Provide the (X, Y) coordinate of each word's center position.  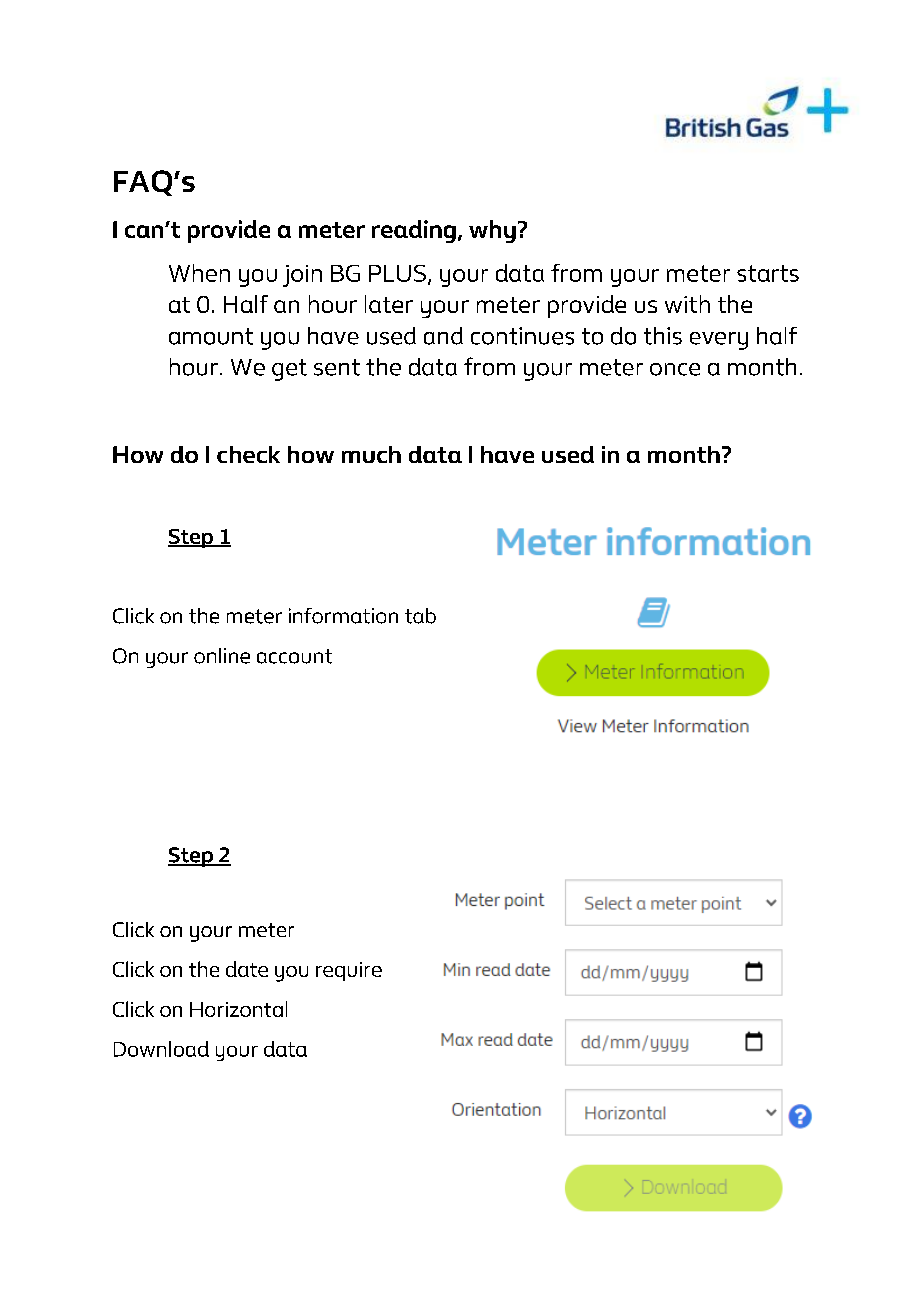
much (371, 454)
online (222, 656)
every (719, 341)
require (349, 971)
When (199, 273)
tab (420, 616)
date (247, 969)
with (687, 304)
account (294, 656)
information (343, 616)
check (248, 454)
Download (161, 1049)
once (675, 369)
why (492, 231)
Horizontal (238, 1009)
